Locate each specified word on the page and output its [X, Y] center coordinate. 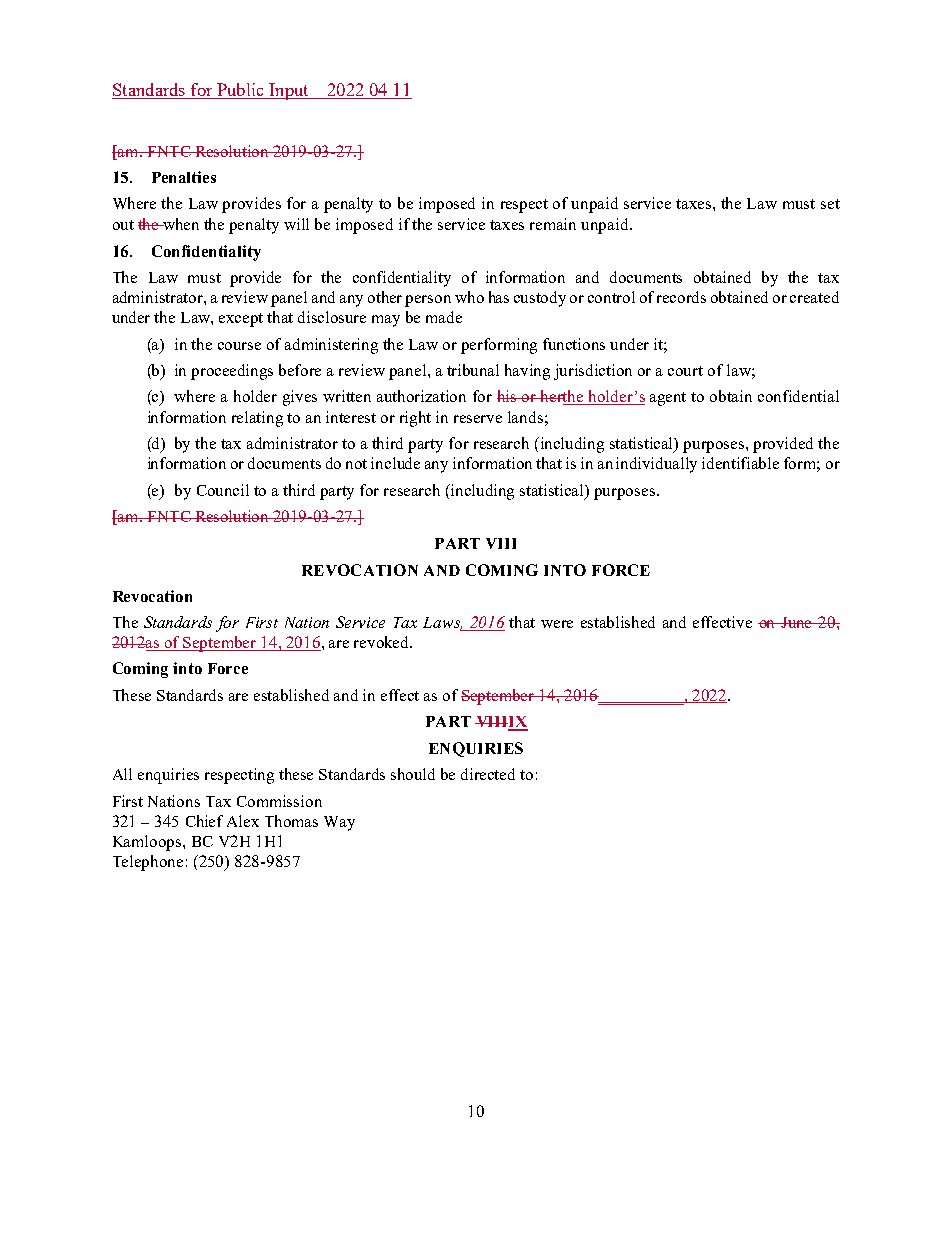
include [395, 463]
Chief [204, 821]
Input [289, 91]
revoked [383, 642]
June [797, 622]
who [469, 297]
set [830, 204]
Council [223, 490]
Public [240, 91]
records [681, 297]
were [557, 624]
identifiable [740, 463]
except [241, 320]
